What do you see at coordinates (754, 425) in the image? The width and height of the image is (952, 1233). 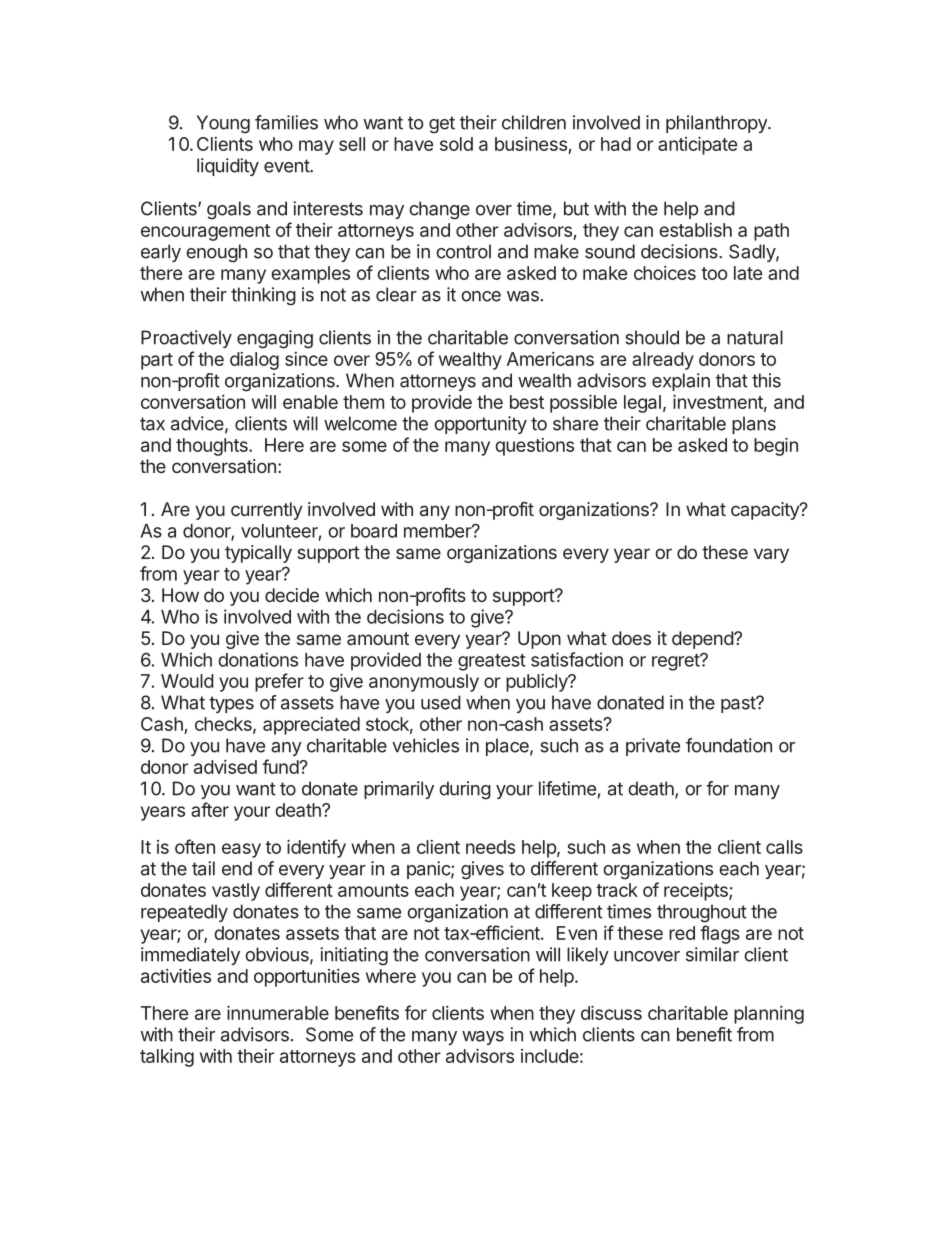 I see `plans` at bounding box center [754, 425].
